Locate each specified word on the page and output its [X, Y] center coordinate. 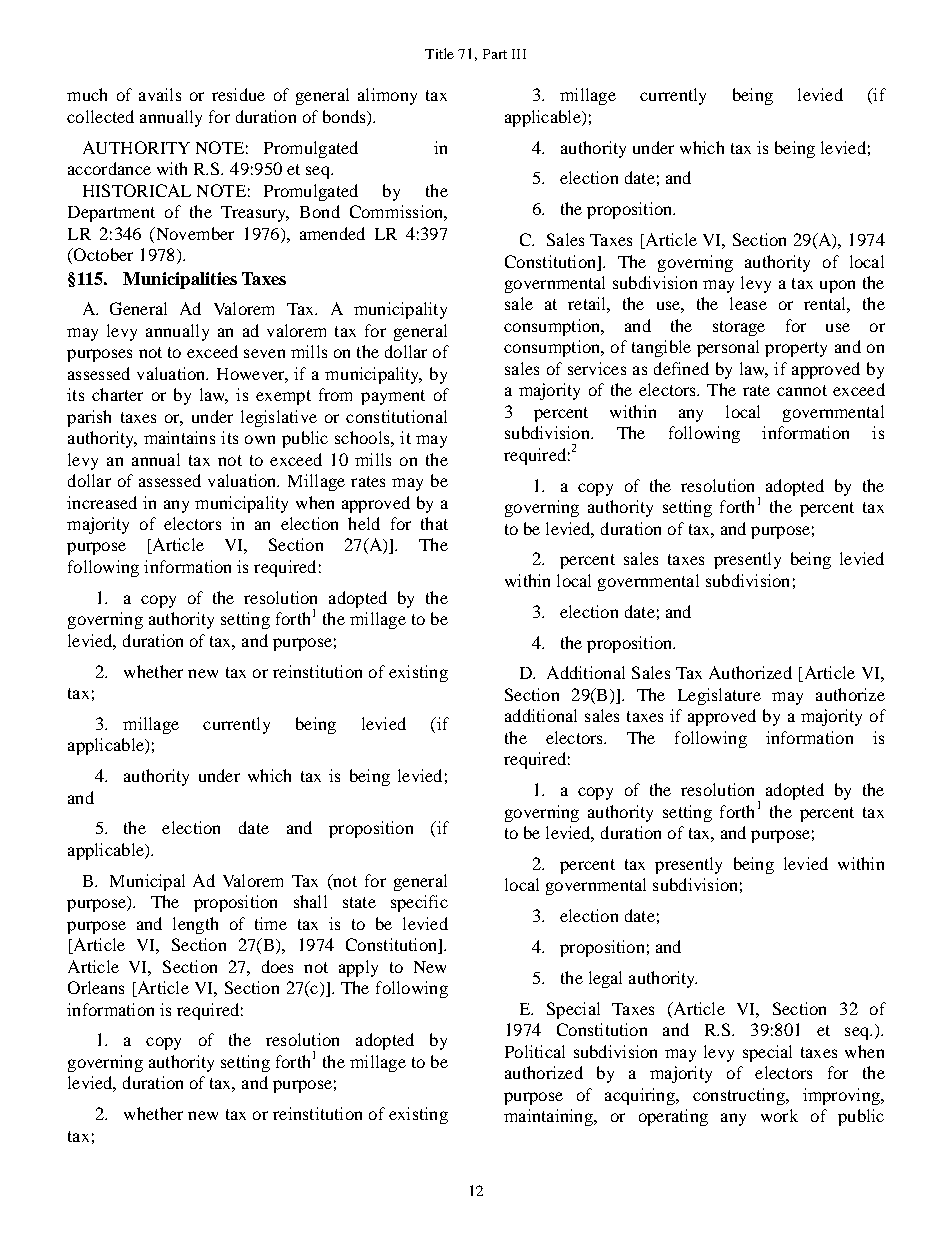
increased [102, 502]
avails [160, 94]
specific [419, 903]
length [195, 925]
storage [739, 328]
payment [393, 397]
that [434, 523]
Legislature [719, 696]
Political [535, 1051]
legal [605, 979]
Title [439, 53]
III [519, 54]
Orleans [96, 987]
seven [264, 353]
